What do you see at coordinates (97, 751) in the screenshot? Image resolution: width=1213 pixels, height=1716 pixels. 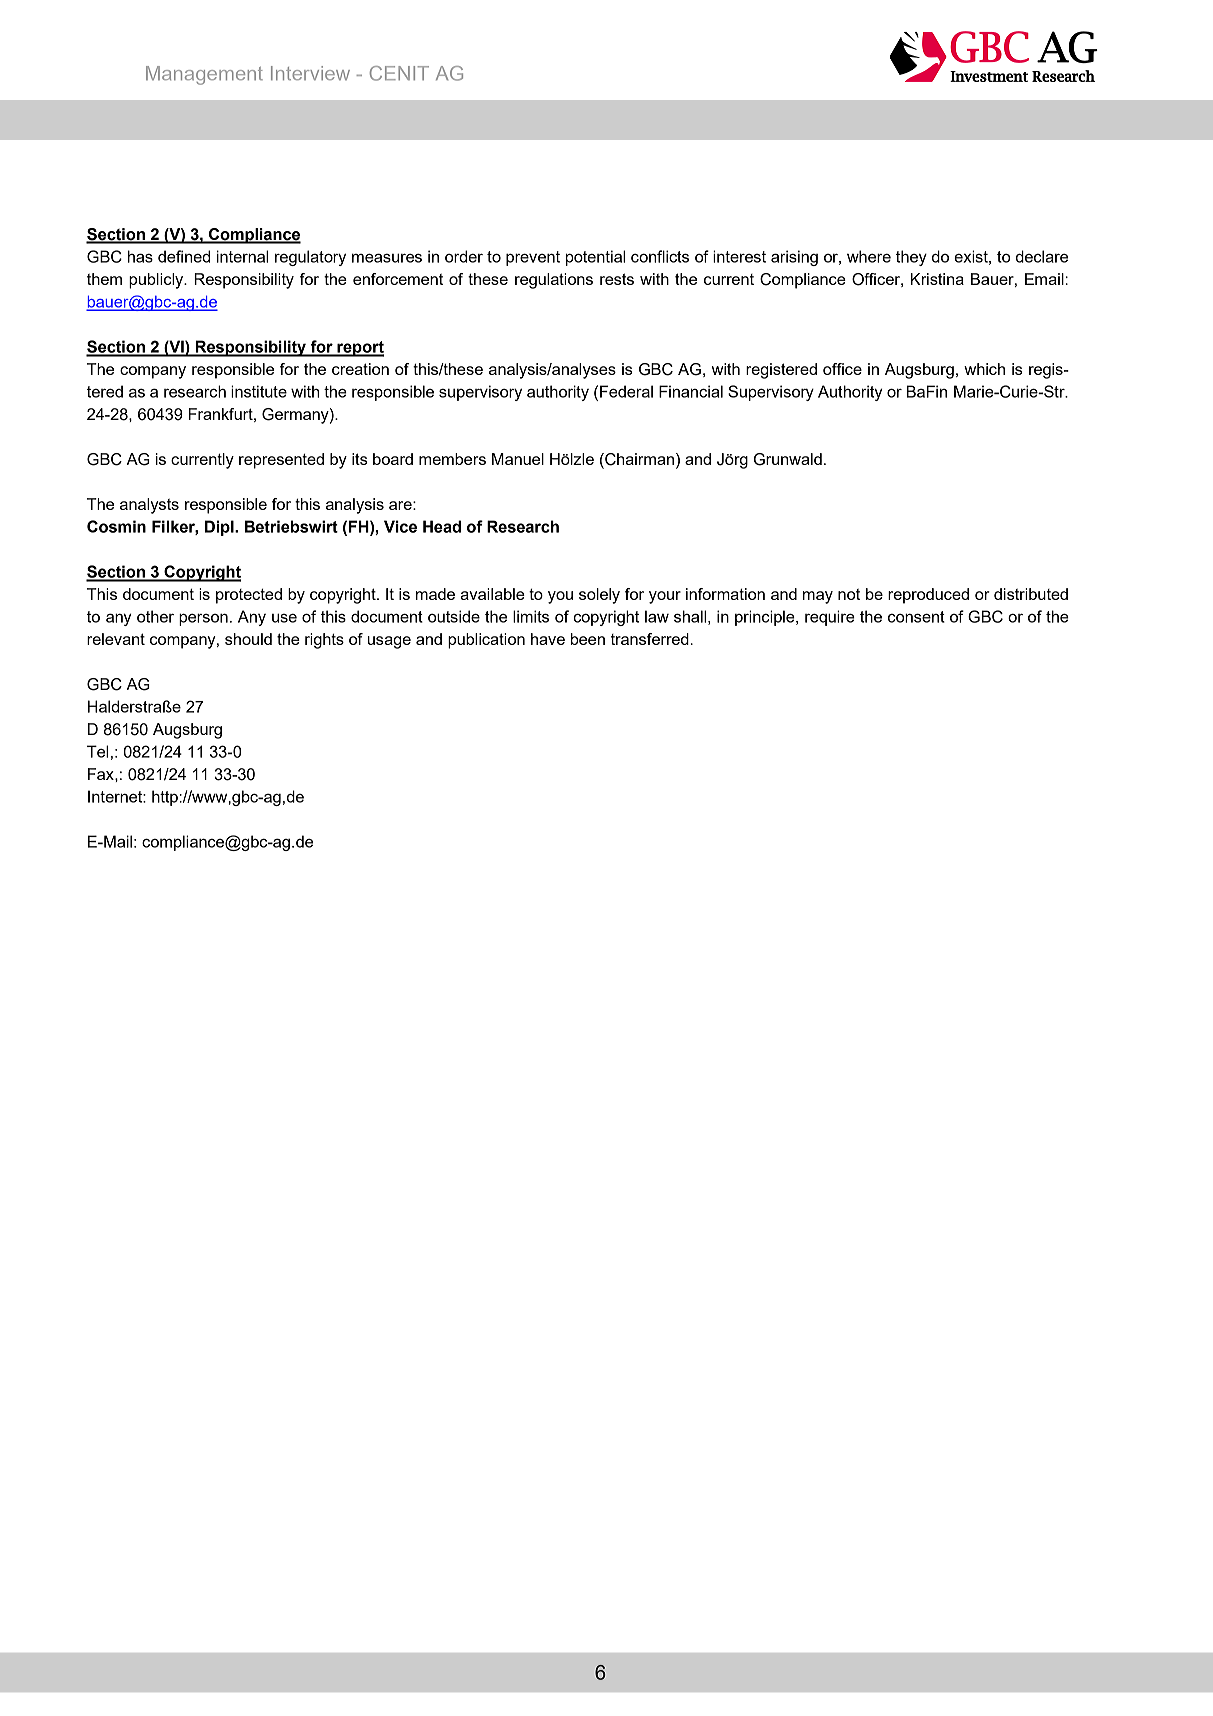 I see `Tel` at bounding box center [97, 751].
